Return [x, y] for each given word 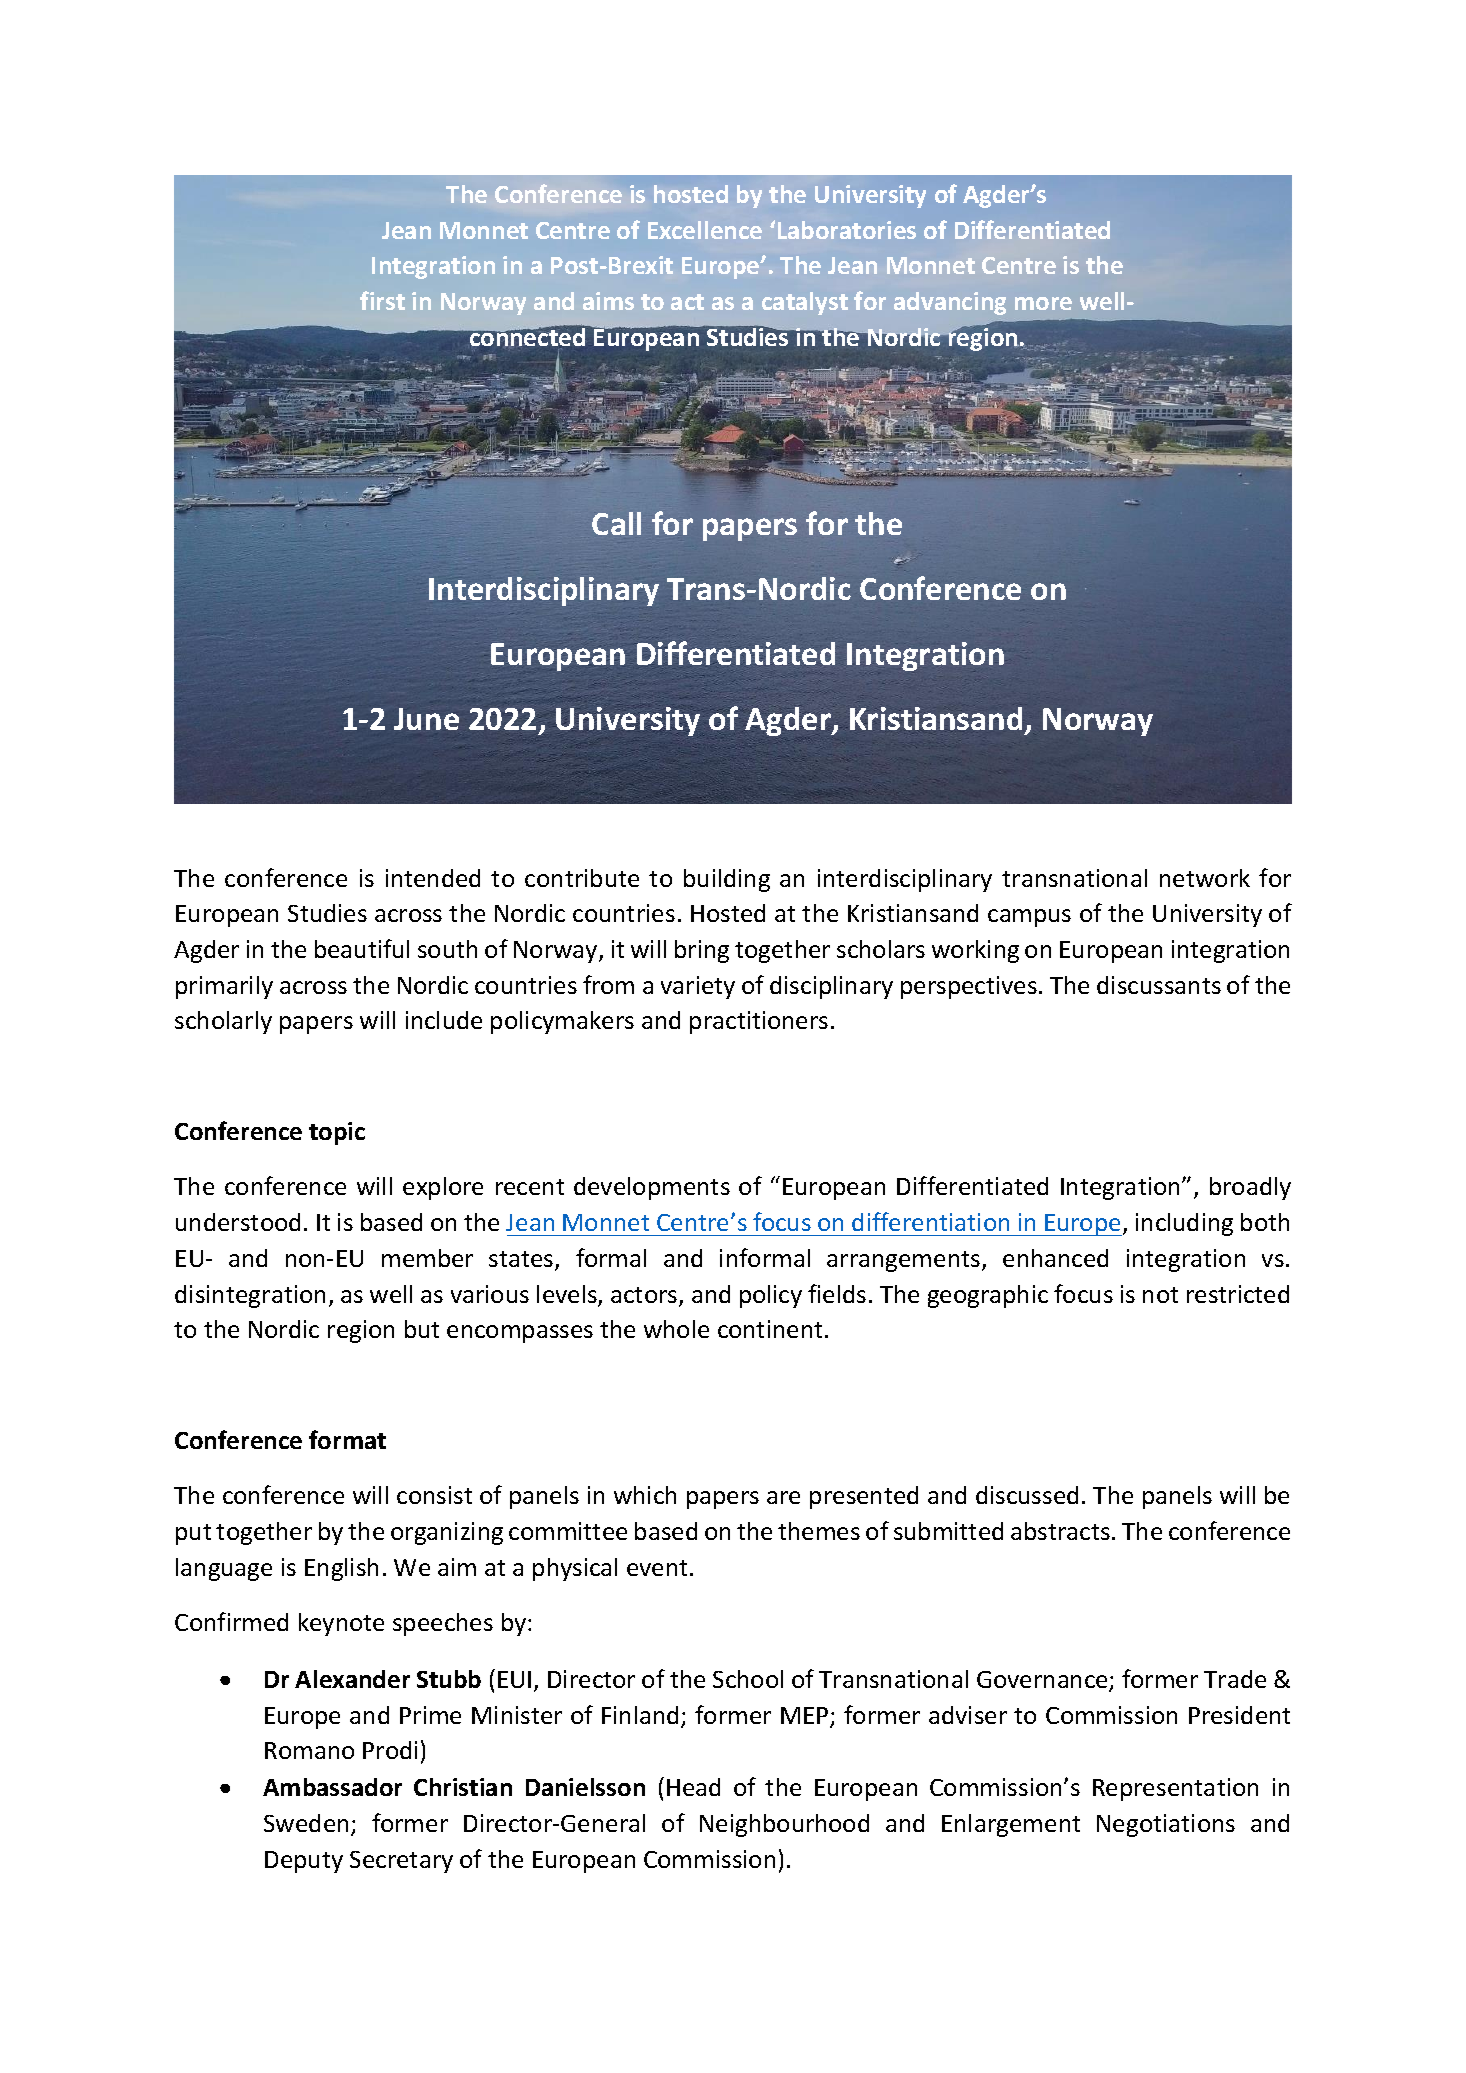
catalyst [805, 303]
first [382, 300]
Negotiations [1166, 1825]
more [1043, 303]
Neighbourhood [784, 1825]
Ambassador [332, 1787]
